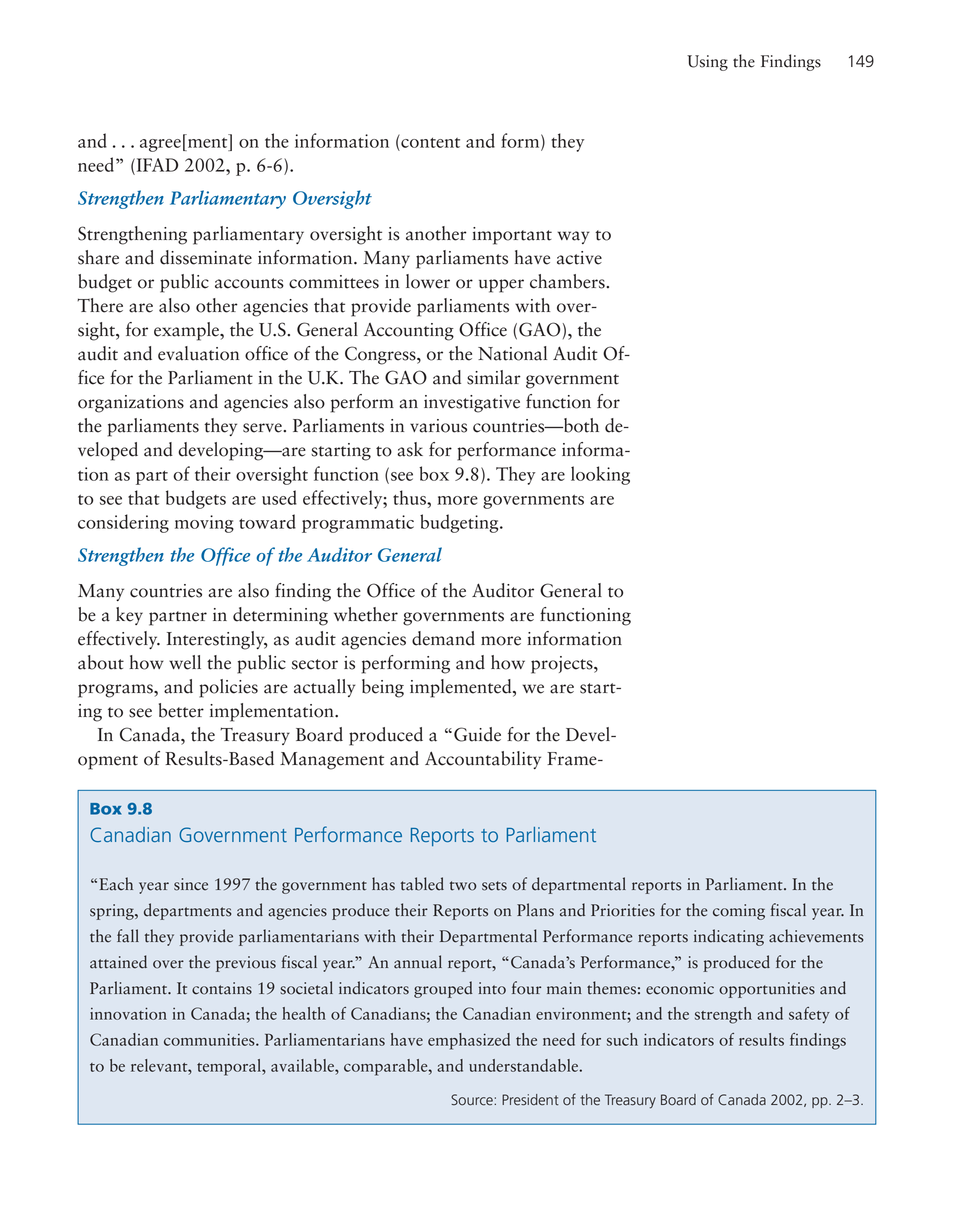  Describe the element at coordinates (129, 616) in the image. I see `key` at that location.
